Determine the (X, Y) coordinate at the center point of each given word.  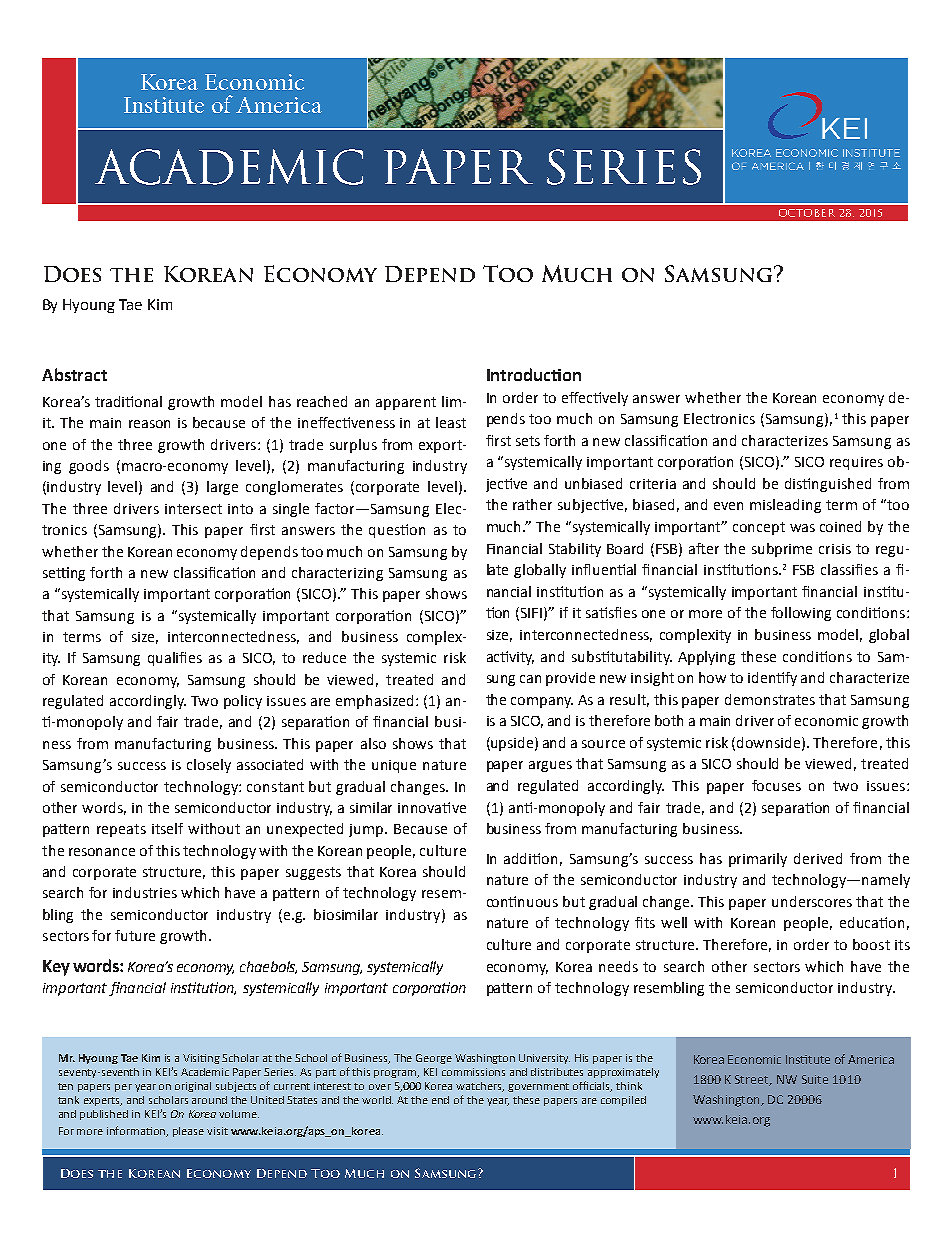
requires (856, 463)
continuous (522, 901)
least (451, 422)
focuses (776, 785)
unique (394, 766)
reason (149, 424)
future (135, 935)
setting (64, 574)
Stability (575, 550)
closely (209, 766)
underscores (812, 901)
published (104, 1115)
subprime (782, 550)
